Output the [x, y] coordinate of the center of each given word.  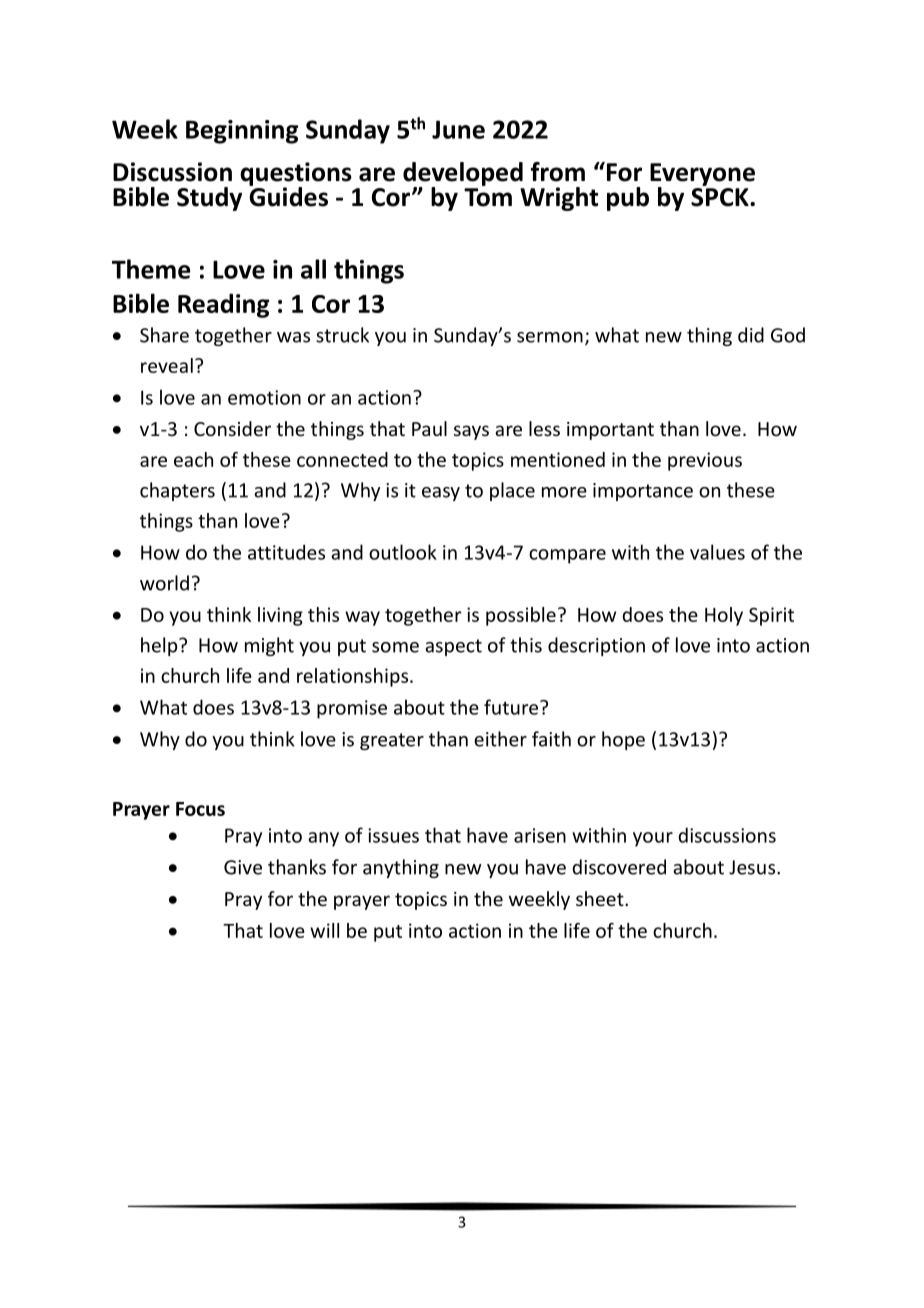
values [717, 552]
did [751, 335]
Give [243, 867]
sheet [601, 898]
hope [623, 740]
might [269, 646]
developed [463, 175]
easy [441, 494]
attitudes [286, 552]
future [511, 707]
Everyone [702, 175]
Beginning [242, 132]
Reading [223, 305]
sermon [550, 337]
